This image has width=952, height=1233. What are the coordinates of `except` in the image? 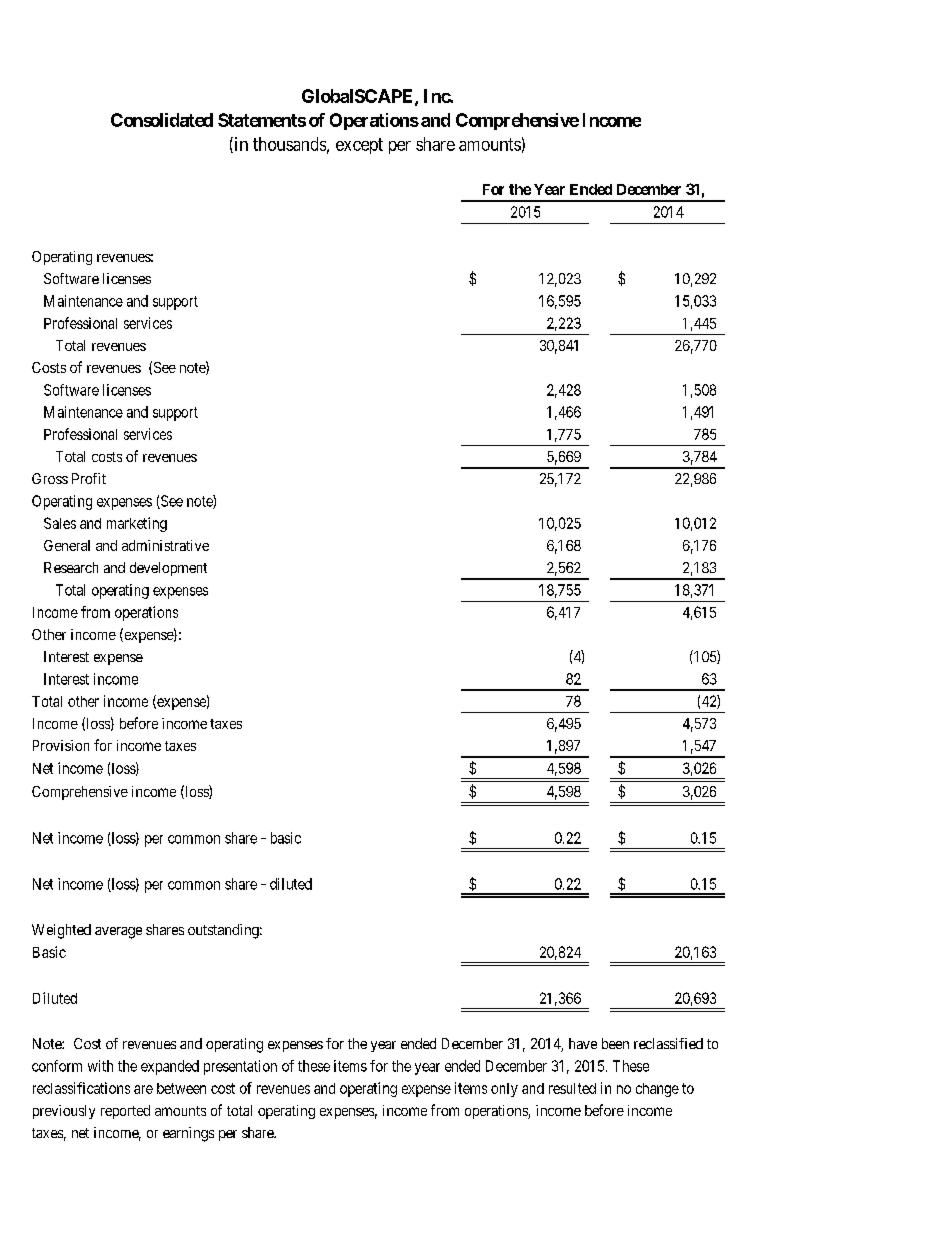 It's located at (359, 146).
